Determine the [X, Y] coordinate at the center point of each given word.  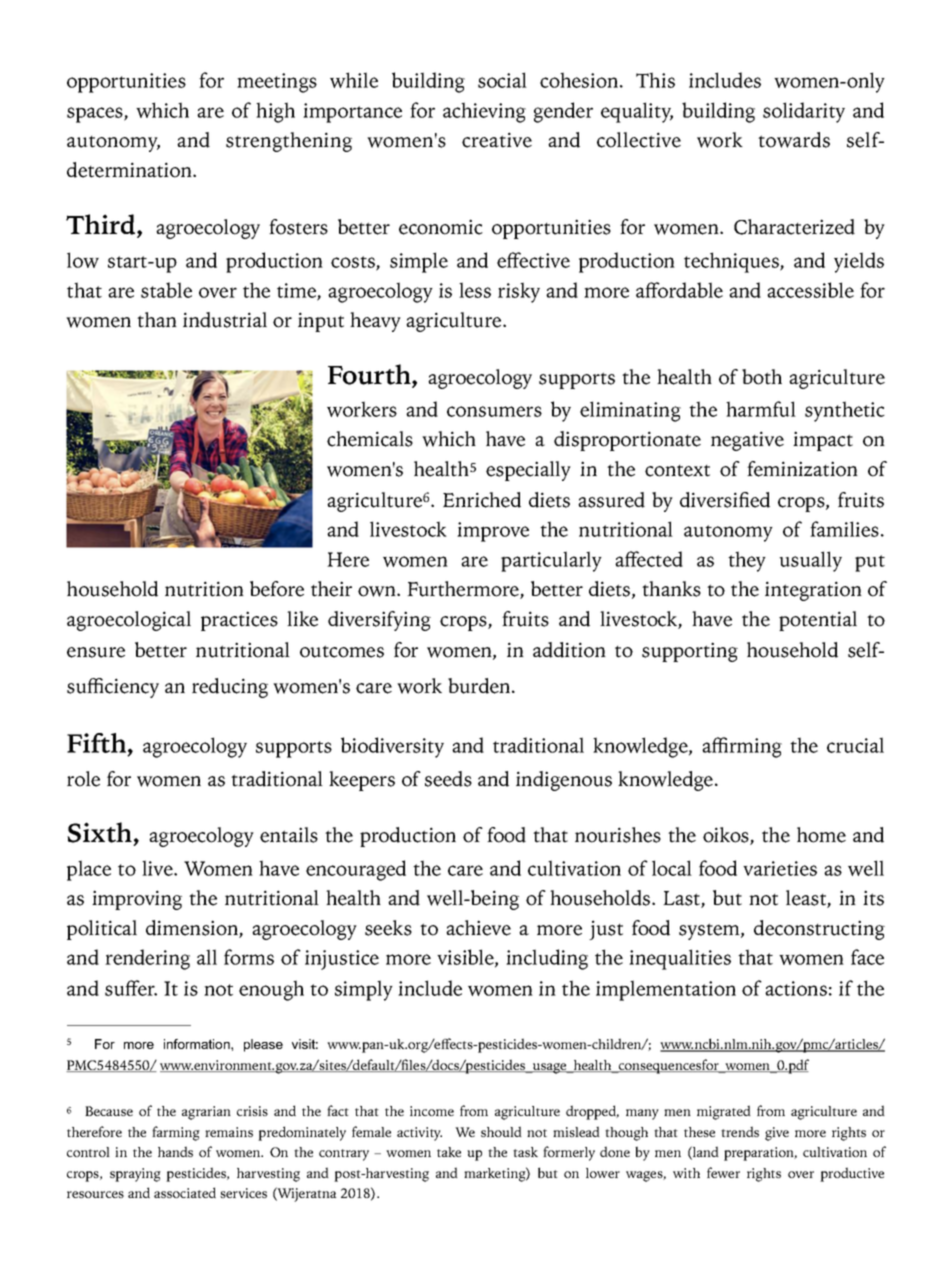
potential [818, 621]
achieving [484, 112]
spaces [96, 115]
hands [175, 1151]
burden [480, 686]
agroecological [129, 621]
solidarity [804, 112]
